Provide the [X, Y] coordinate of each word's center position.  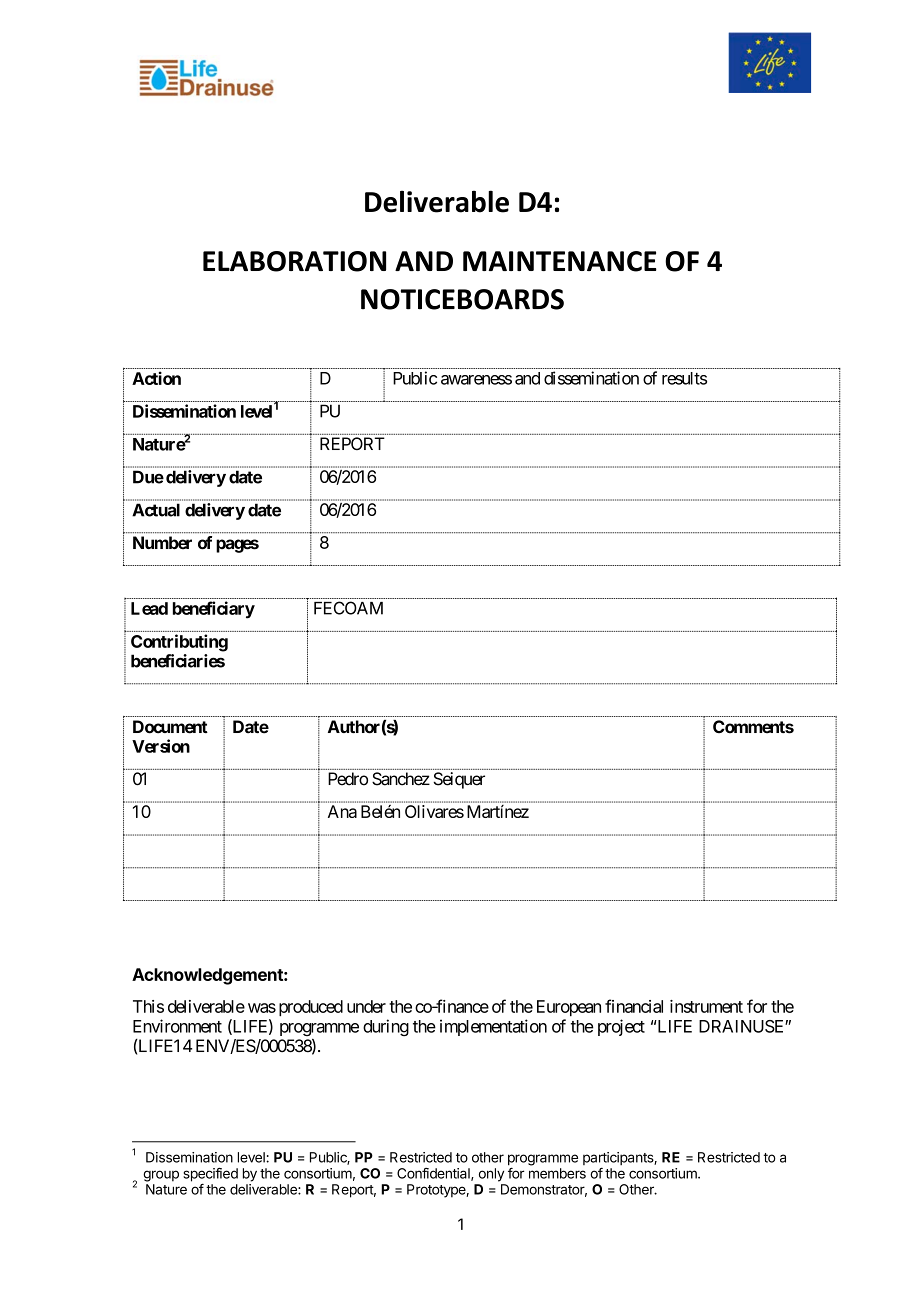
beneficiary [214, 610]
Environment [177, 1026]
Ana [342, 811]
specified [210, 1176]
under [366, 1006]
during [386, 1027]
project [621, 1027]
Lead [149, 608]
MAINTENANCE [560, 261]
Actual [156, 510]
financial [634, 1006]
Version [161, 746]
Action [156, 378]
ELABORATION [294, 261]
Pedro [348, 779]
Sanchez [401, 779]
